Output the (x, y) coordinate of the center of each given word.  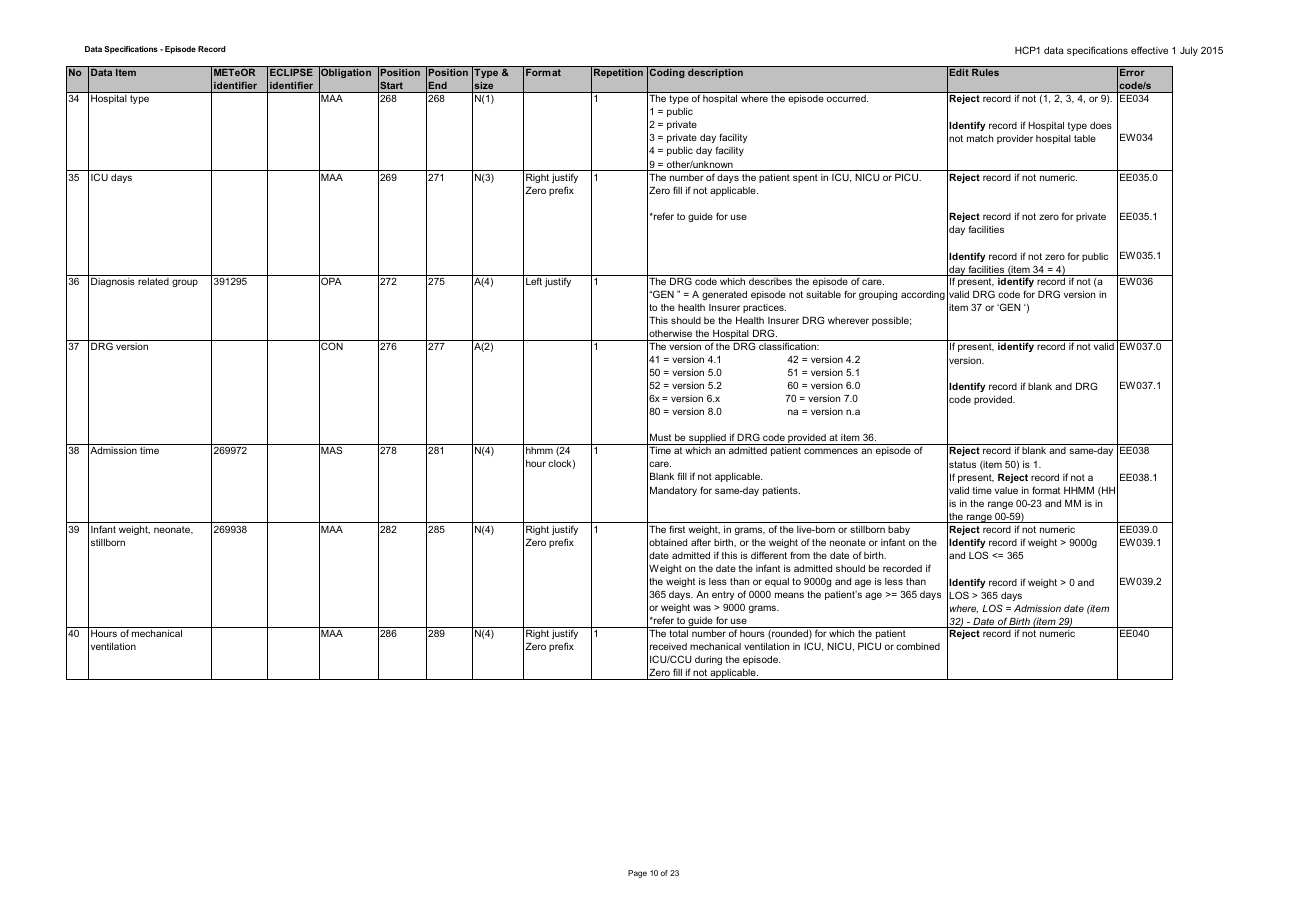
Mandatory (673, 491)
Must (660, 437)
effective (1149, 50)
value (1006, 490)
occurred (847, 98)
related (153, 281)
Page (637, 874)
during (708, 660)
